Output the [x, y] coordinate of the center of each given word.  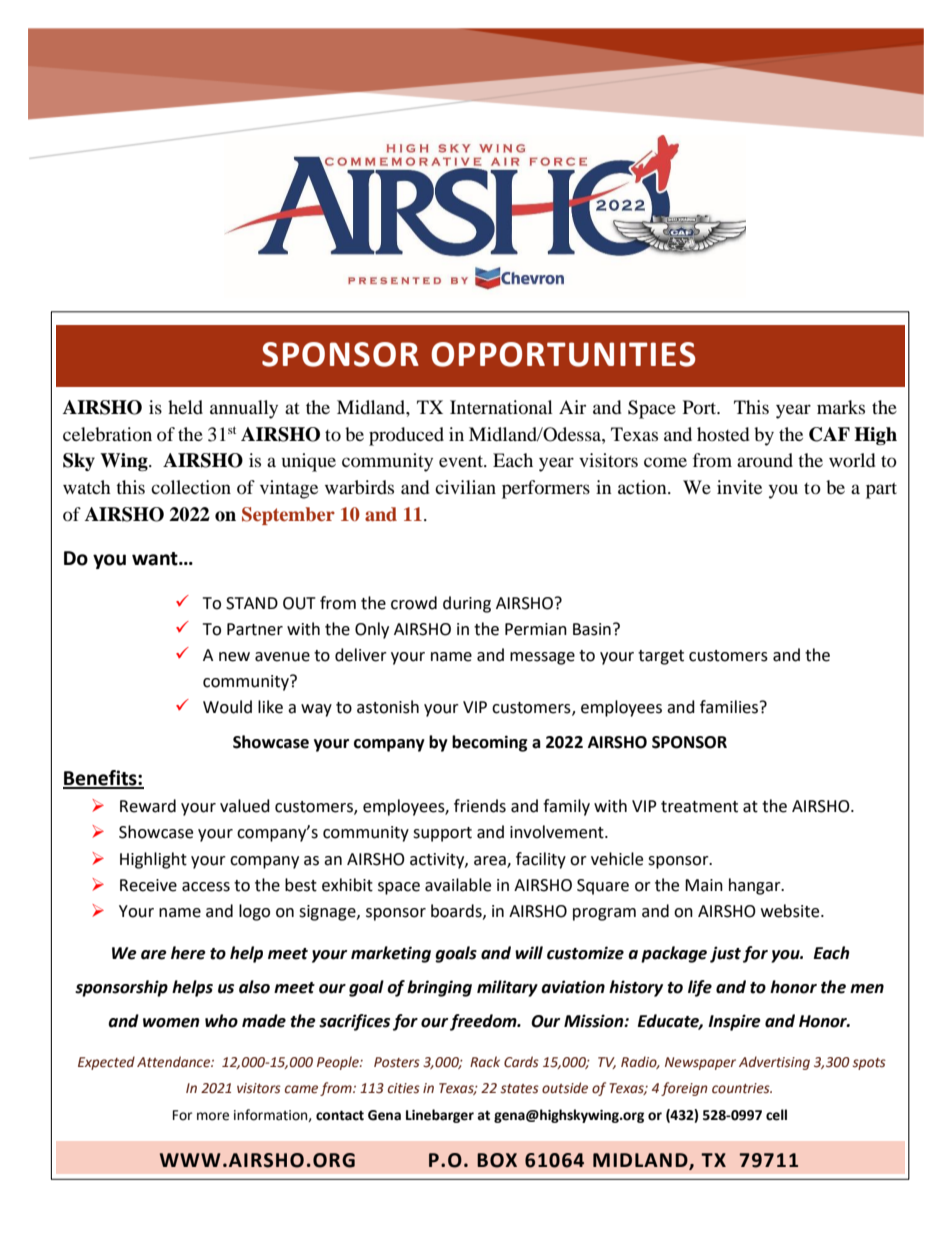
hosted [723, 434]
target [661, 657]
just [725, 954]
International [501, 407]
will [529, 952]
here [188, 953]
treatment [699, 807]
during [467, 604]
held [185, 407]
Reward [148, 806]
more [213, 1116]
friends [480, 806]
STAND [252, 603]
